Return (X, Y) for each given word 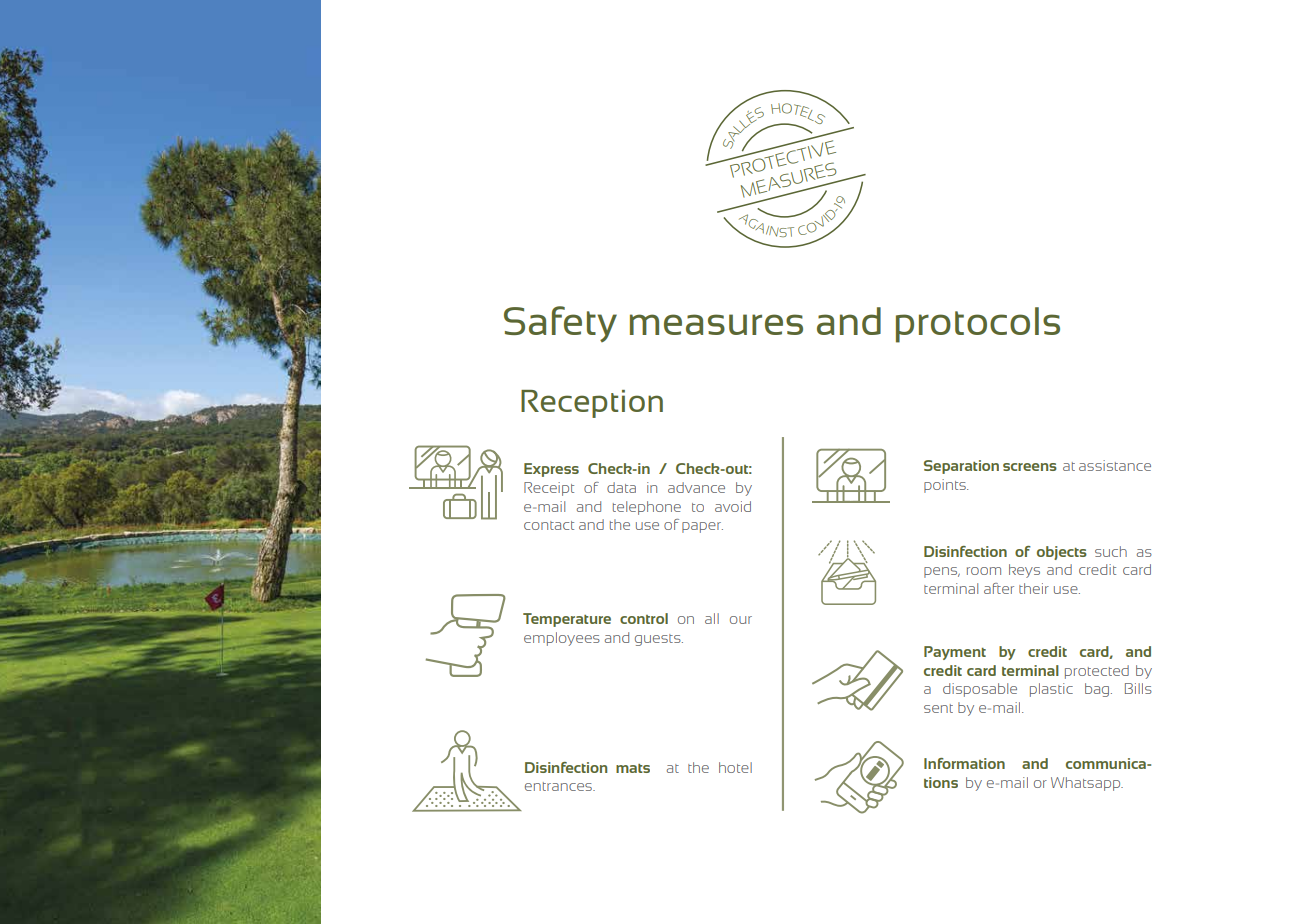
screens (1030, 467)
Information (964, 763)
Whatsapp (1087, 784)
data (621, 487)
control (644, 618)
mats (633, 768)
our (741, 620)
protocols (978, 325)
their (1034, 588)
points (946, 486)
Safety (560, 324)
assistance (1115, 465)
